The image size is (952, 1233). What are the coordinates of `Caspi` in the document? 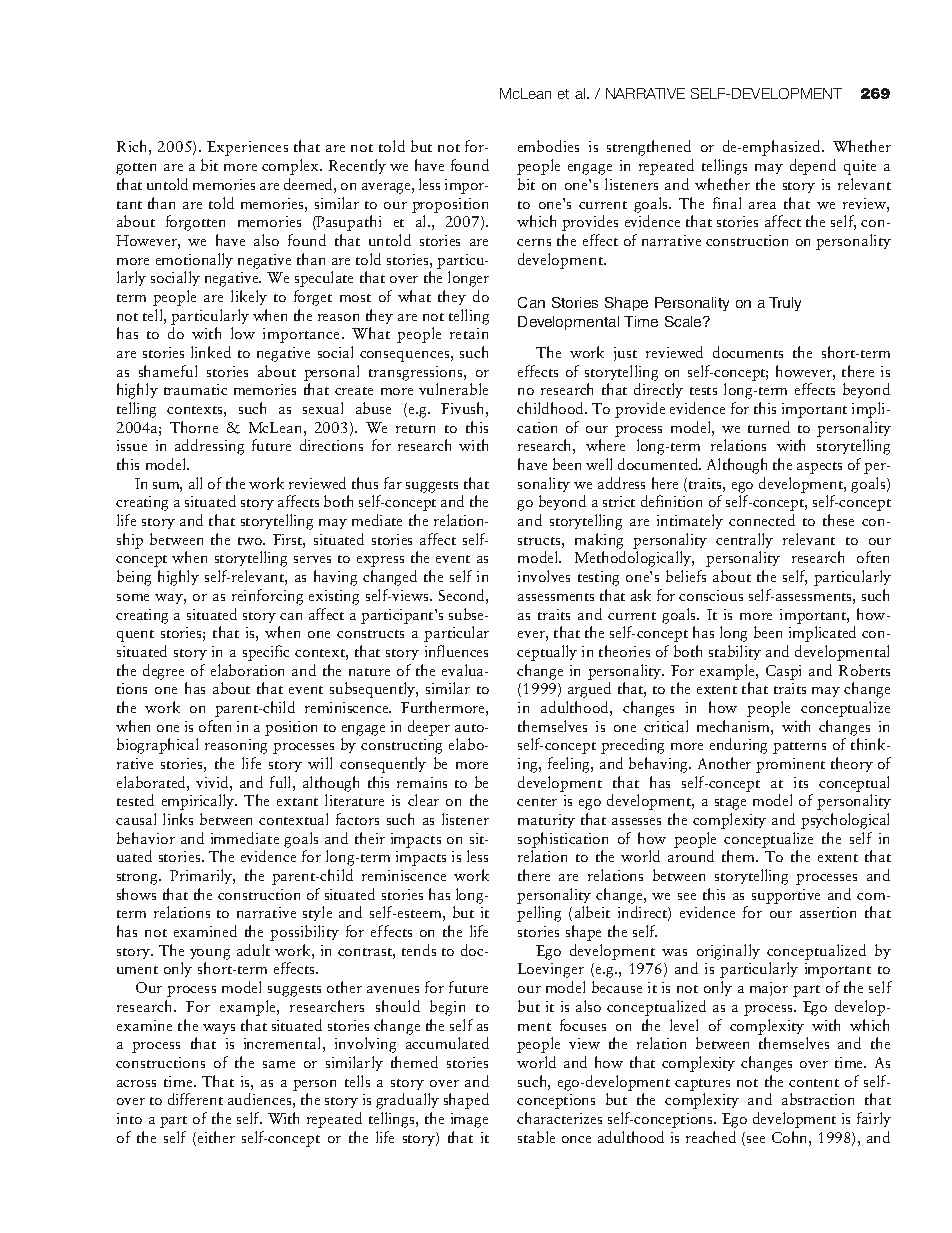 It's located at (783, 672).
